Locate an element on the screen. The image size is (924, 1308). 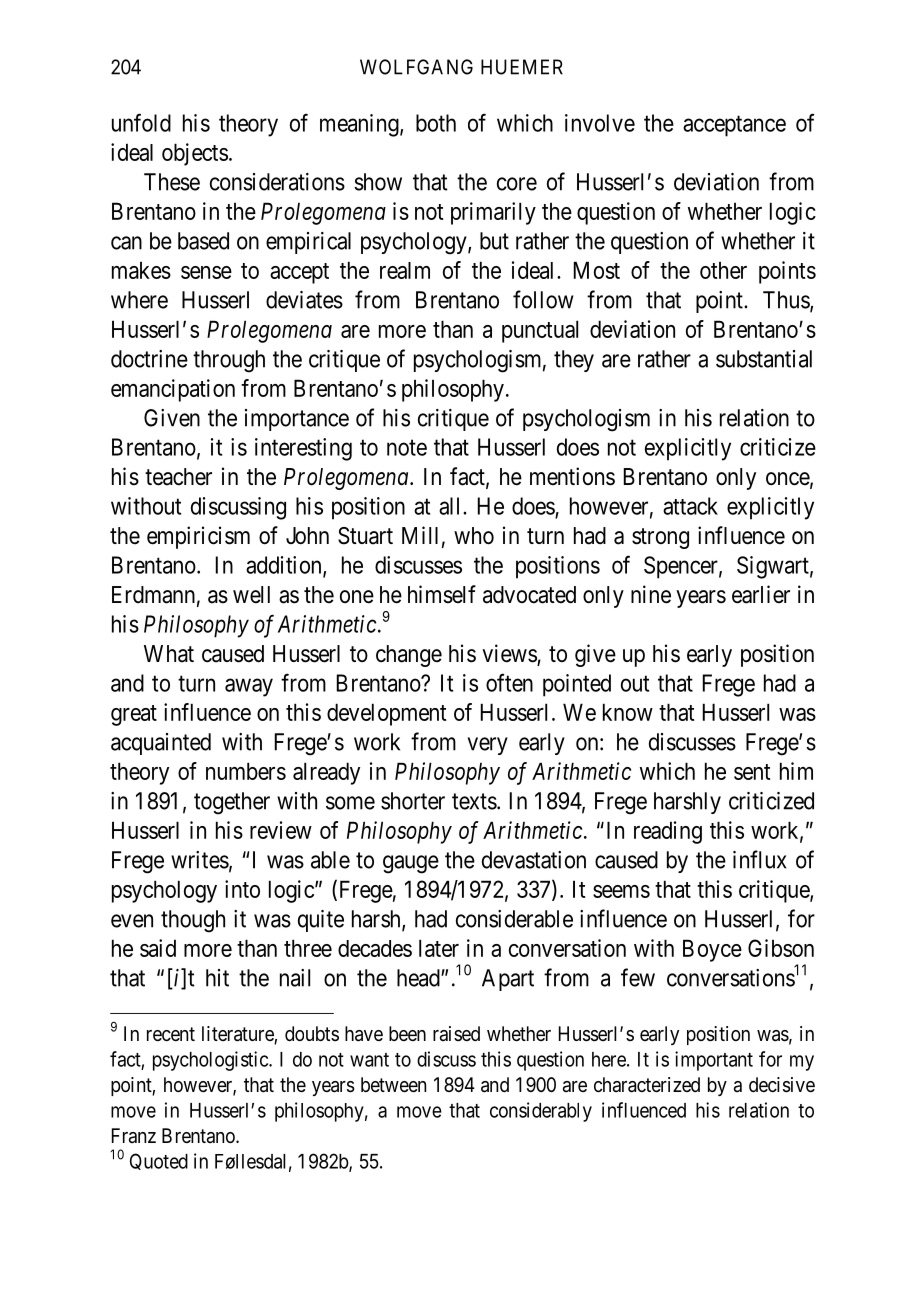
well is located at coordinates (251, 594).
